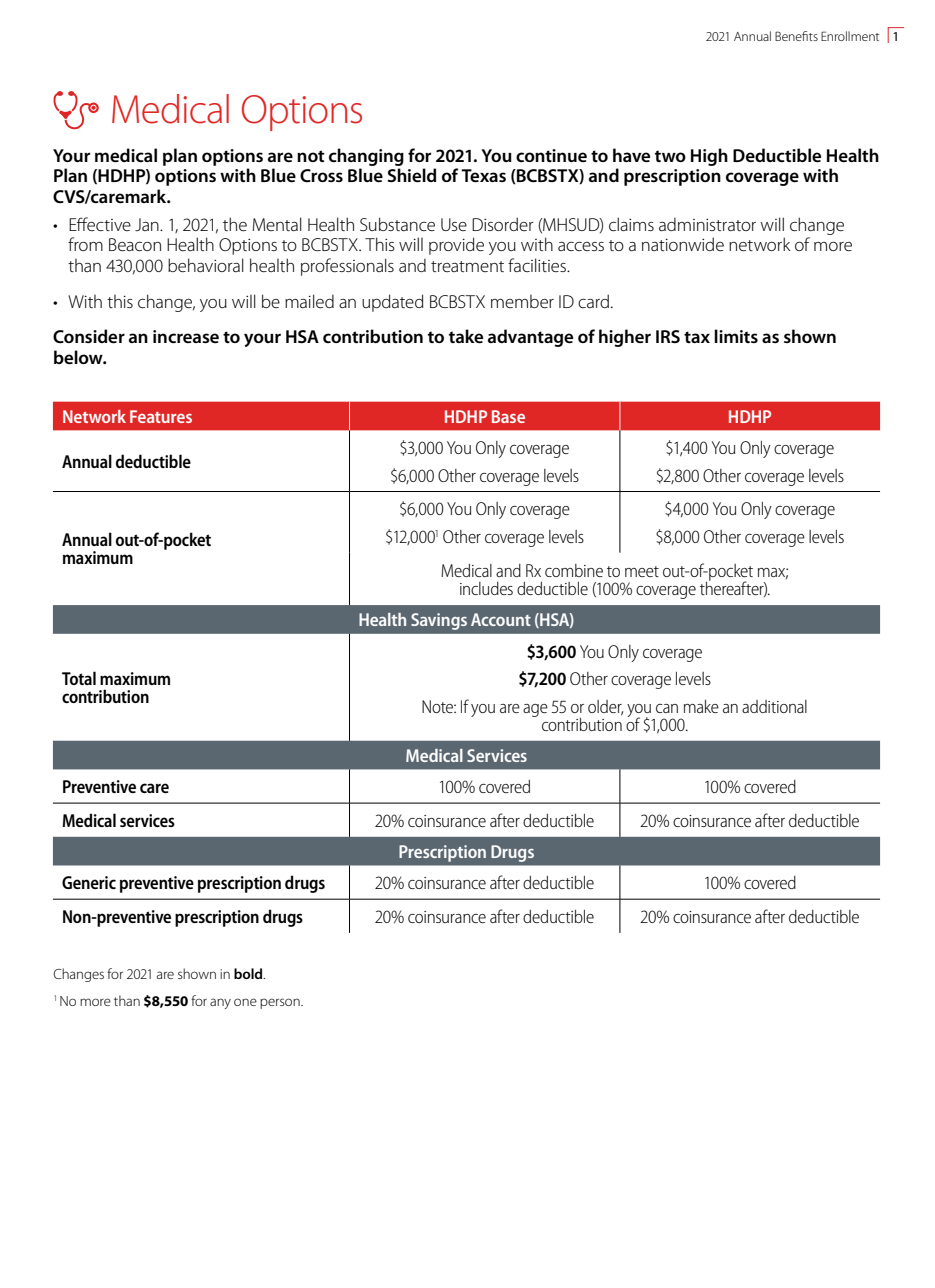 The height and width of the screenshot is (1288, 935). Describe the element at coordinates (486, 588) in the screenshot. I see `includes` at that location.
